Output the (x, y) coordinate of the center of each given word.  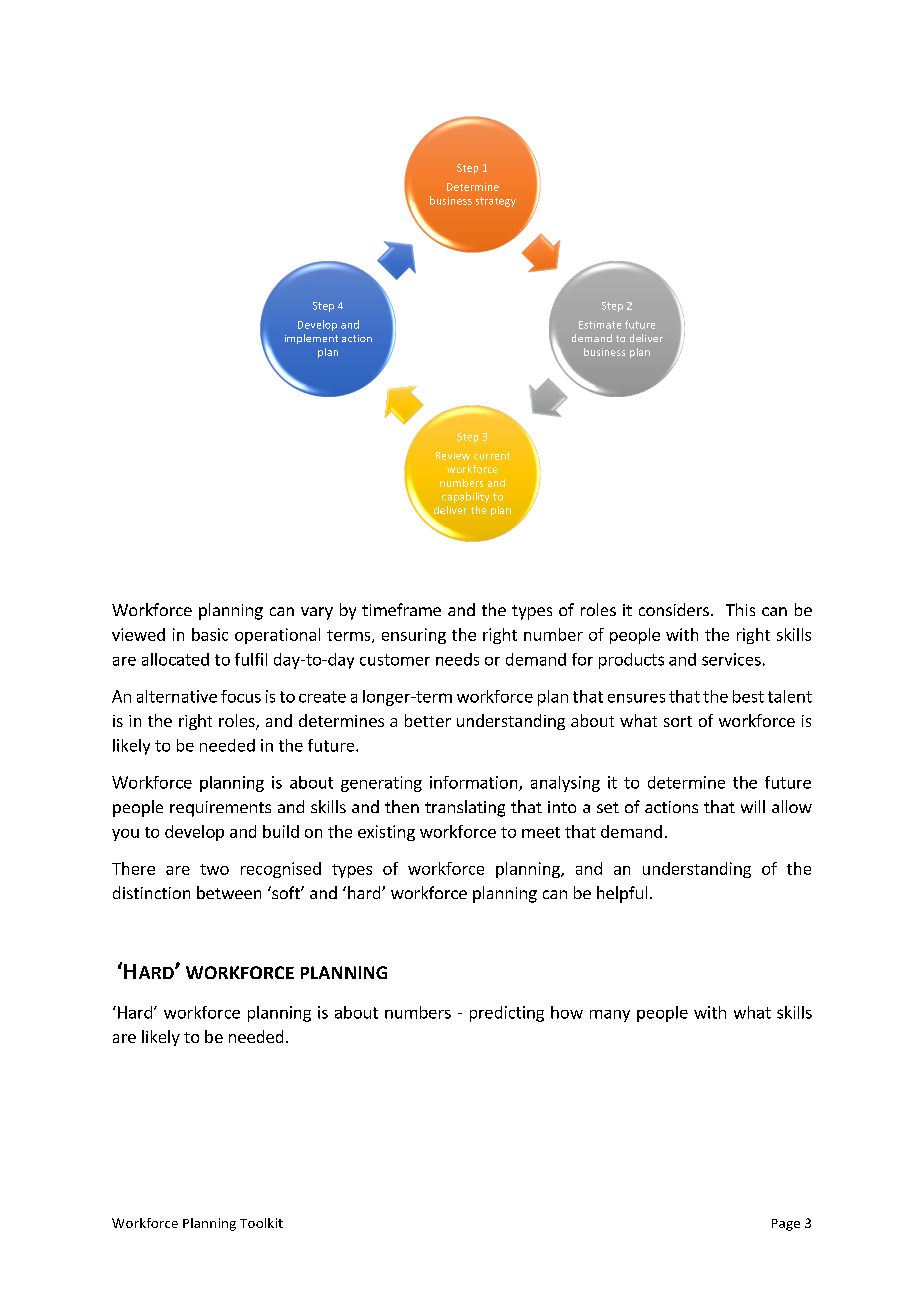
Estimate (600, 325)
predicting (507, 1014)
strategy (496, 202)
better (428, 720)
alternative (177, 696)
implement (311, 339)
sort (678, 721)
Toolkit (261, 1223)
